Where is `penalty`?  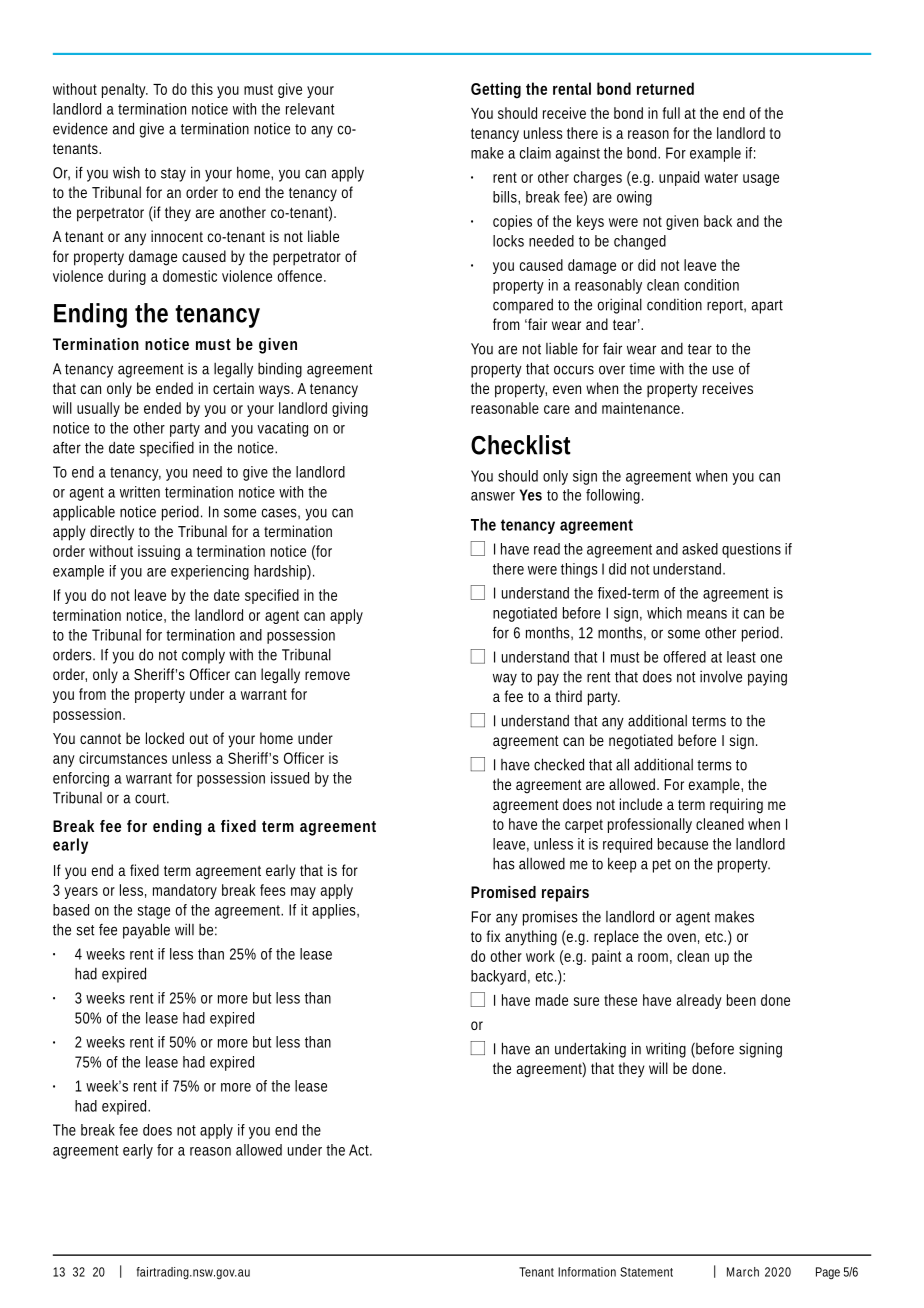
penalty is located at coordinates (125, 90).
